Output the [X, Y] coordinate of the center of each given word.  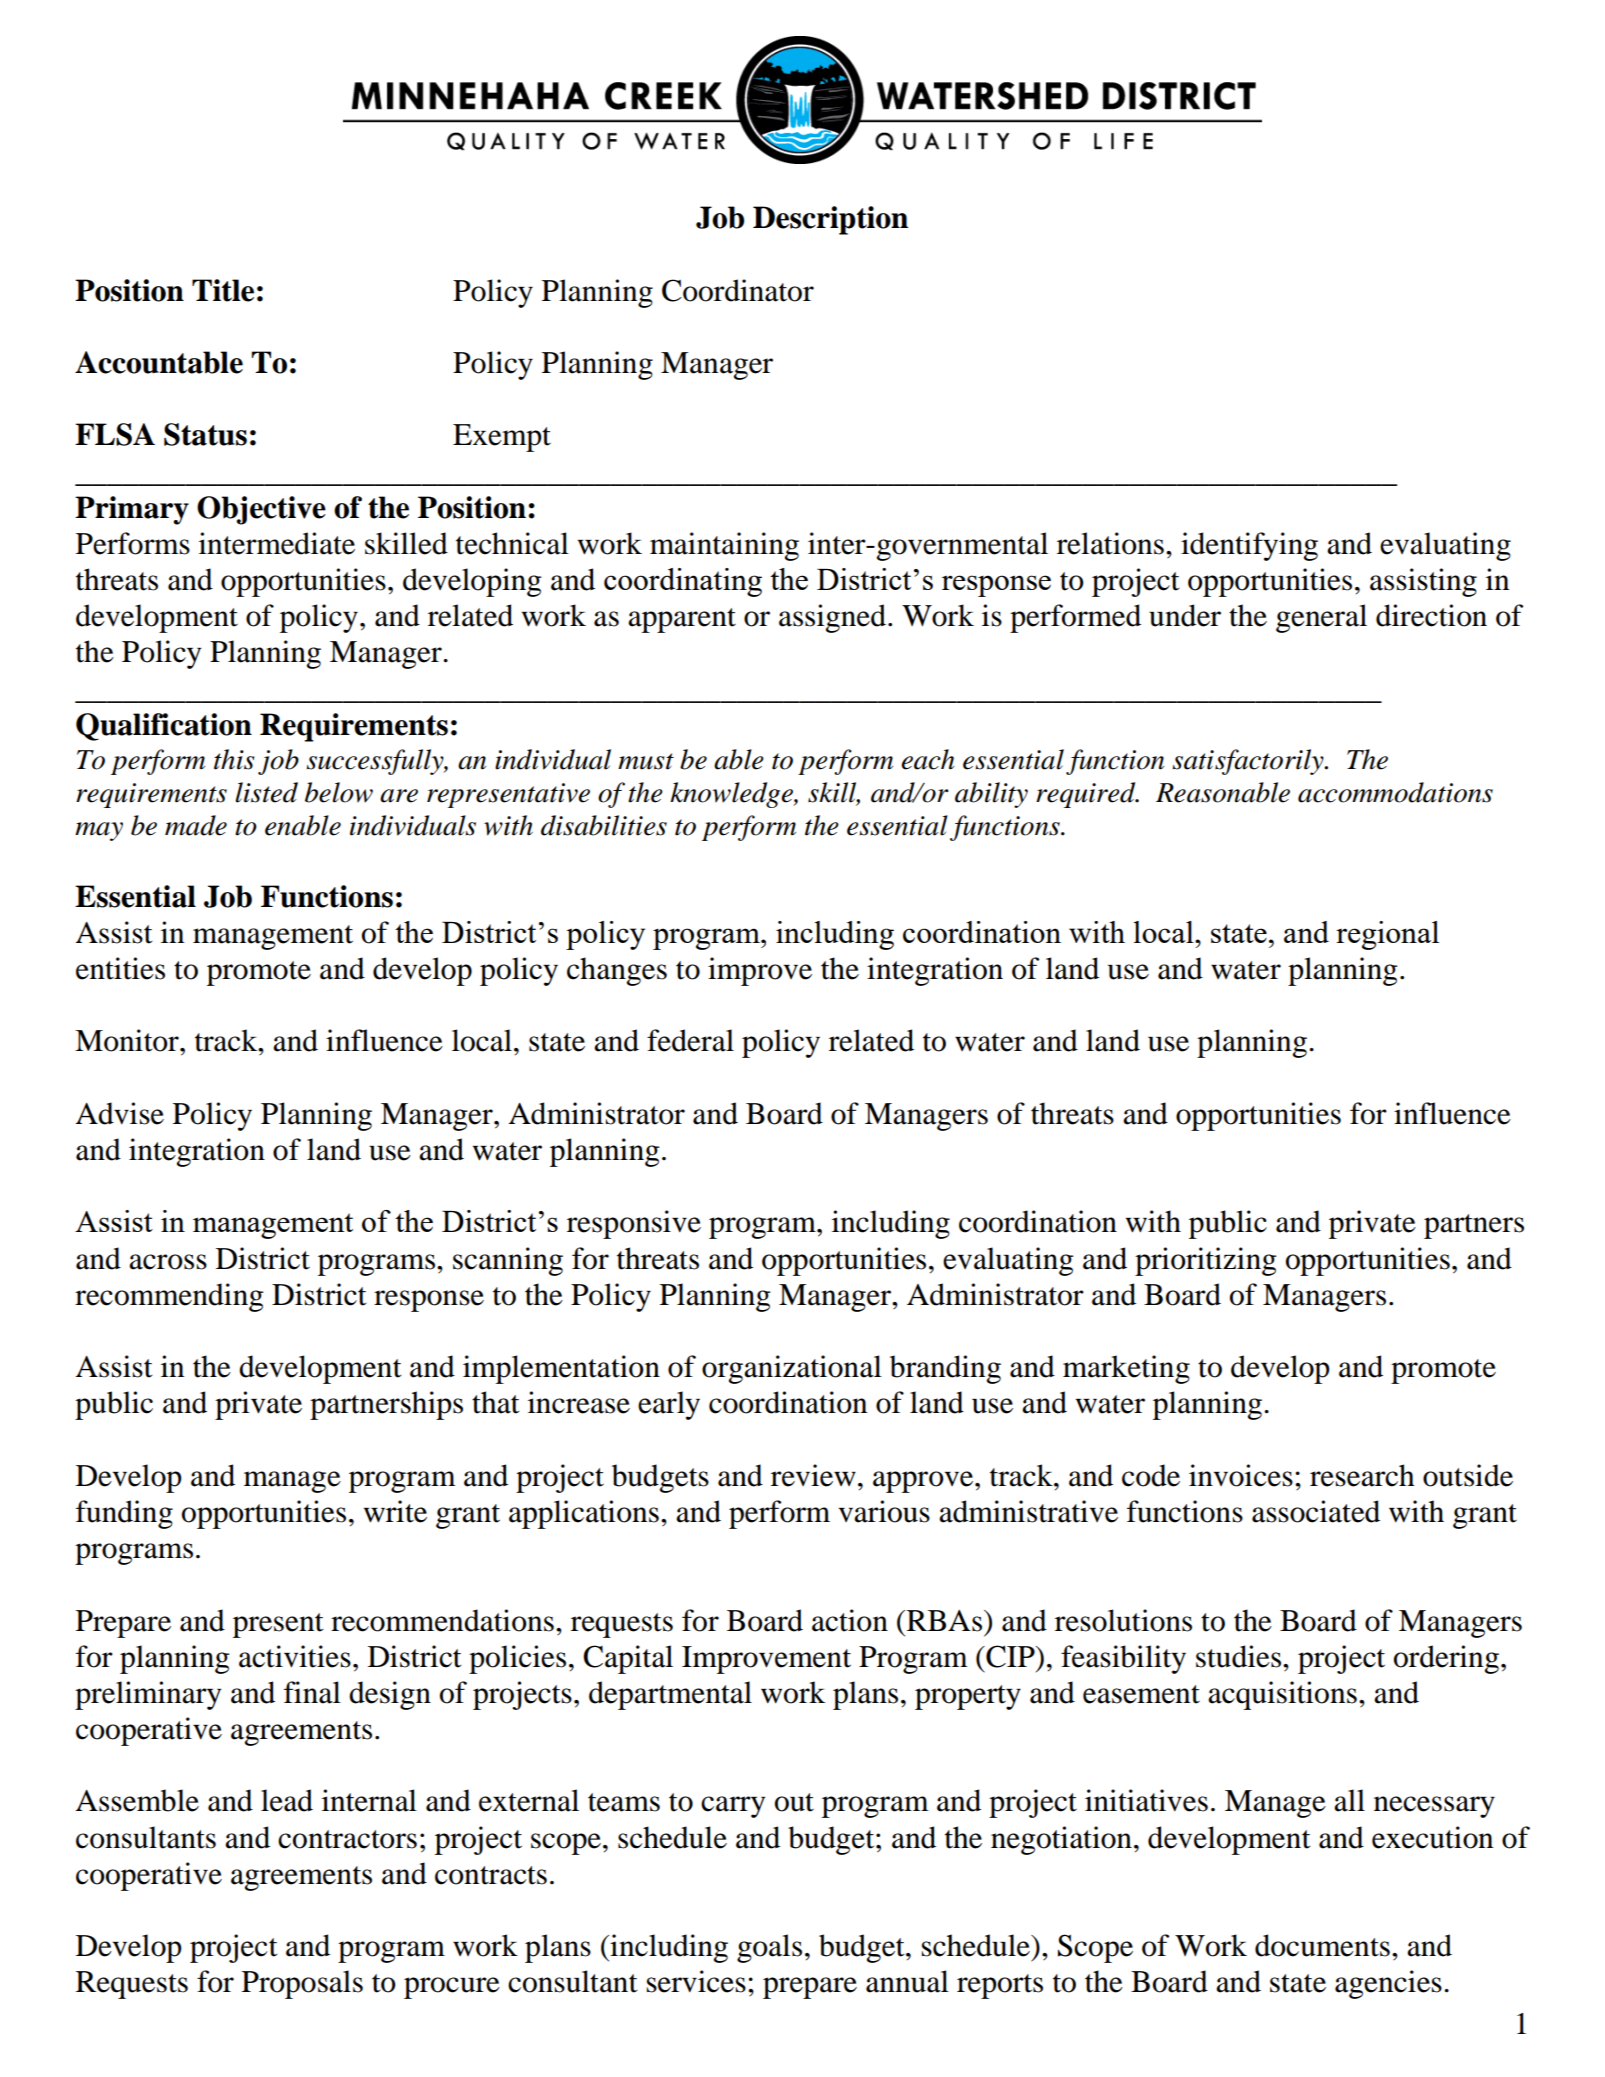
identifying [1249, 546]
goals [769, 1948]
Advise [120, 1113]
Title [223, 290]
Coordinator [738, 290]
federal [690, 1040]
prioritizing [1205, 1261]
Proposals [302, 1984]
